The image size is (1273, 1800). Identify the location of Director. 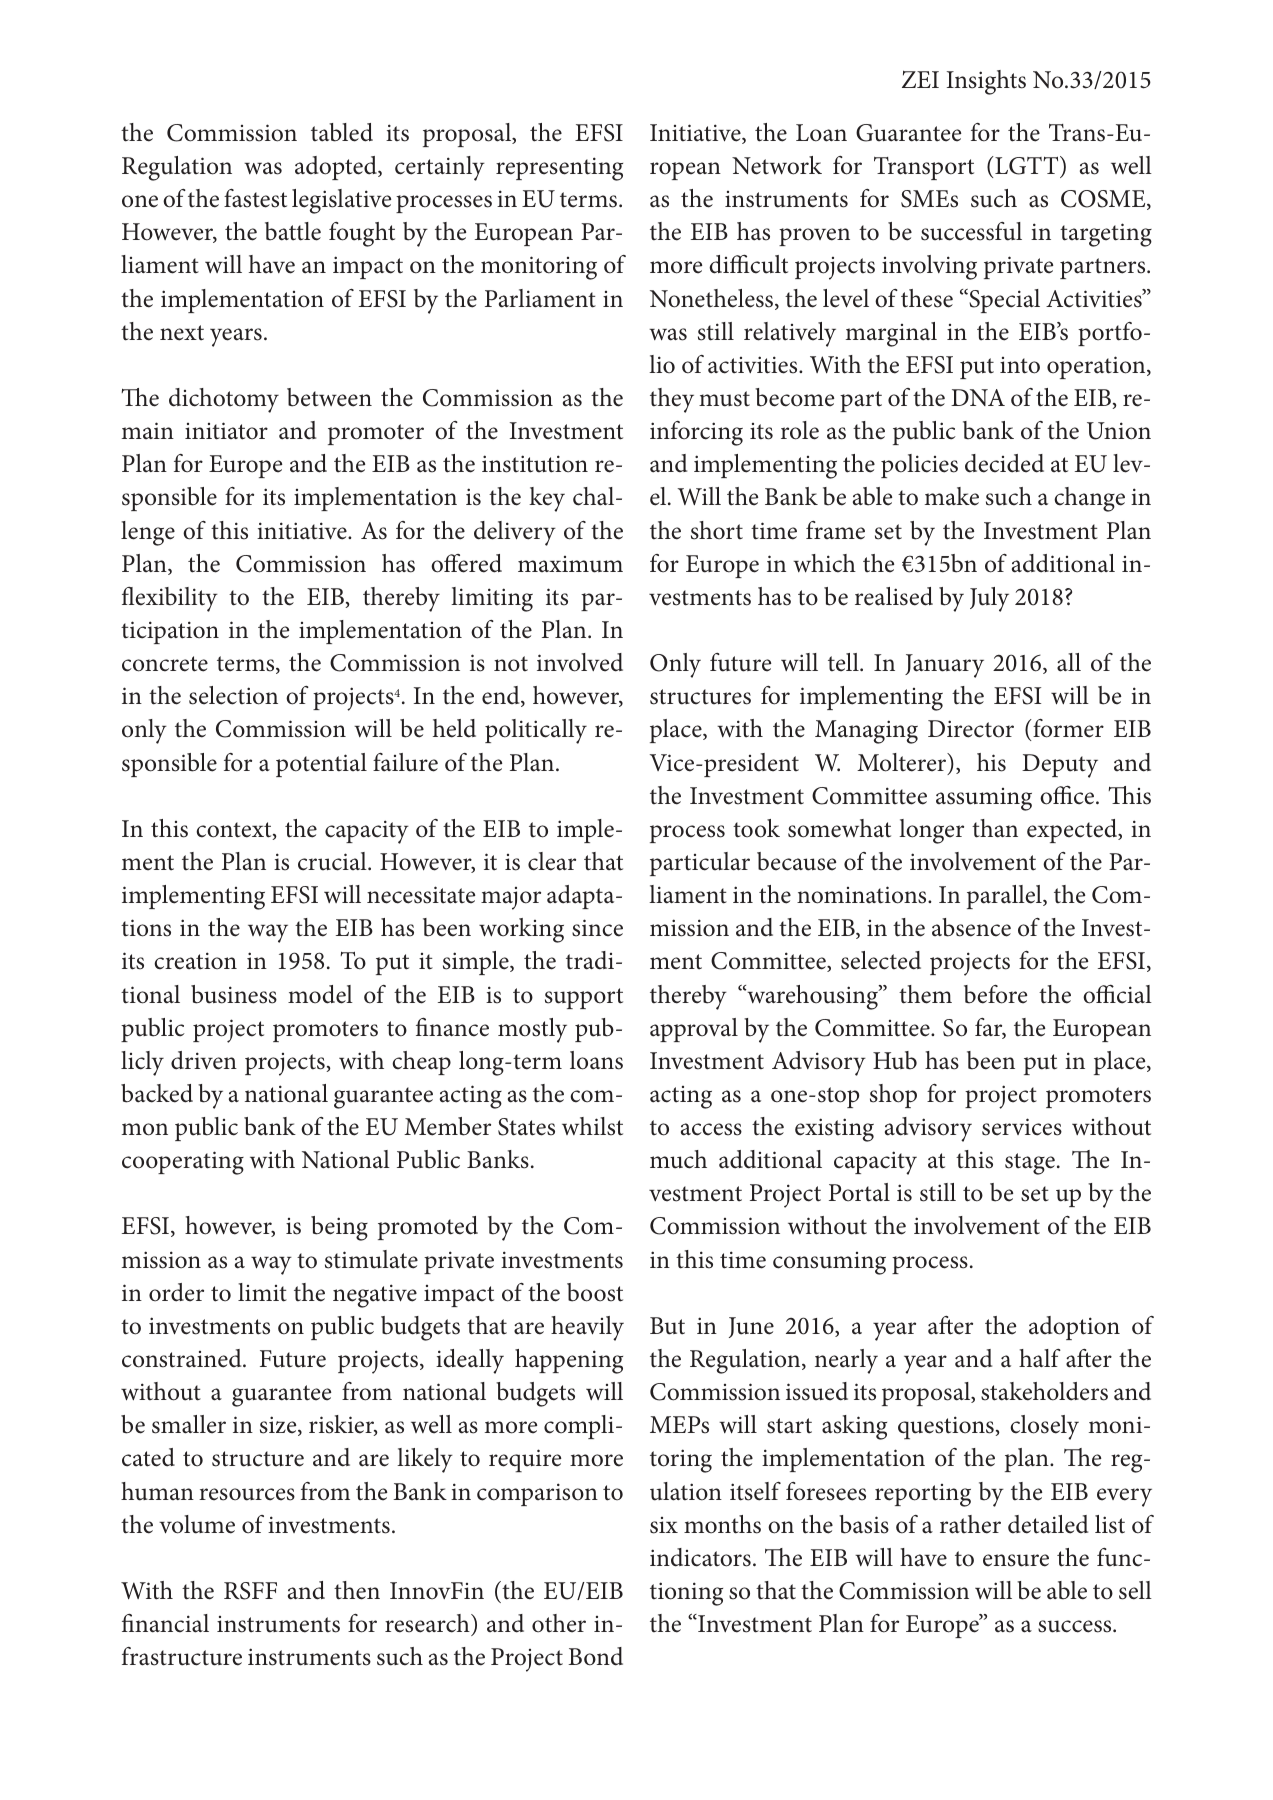
(971, 729).
